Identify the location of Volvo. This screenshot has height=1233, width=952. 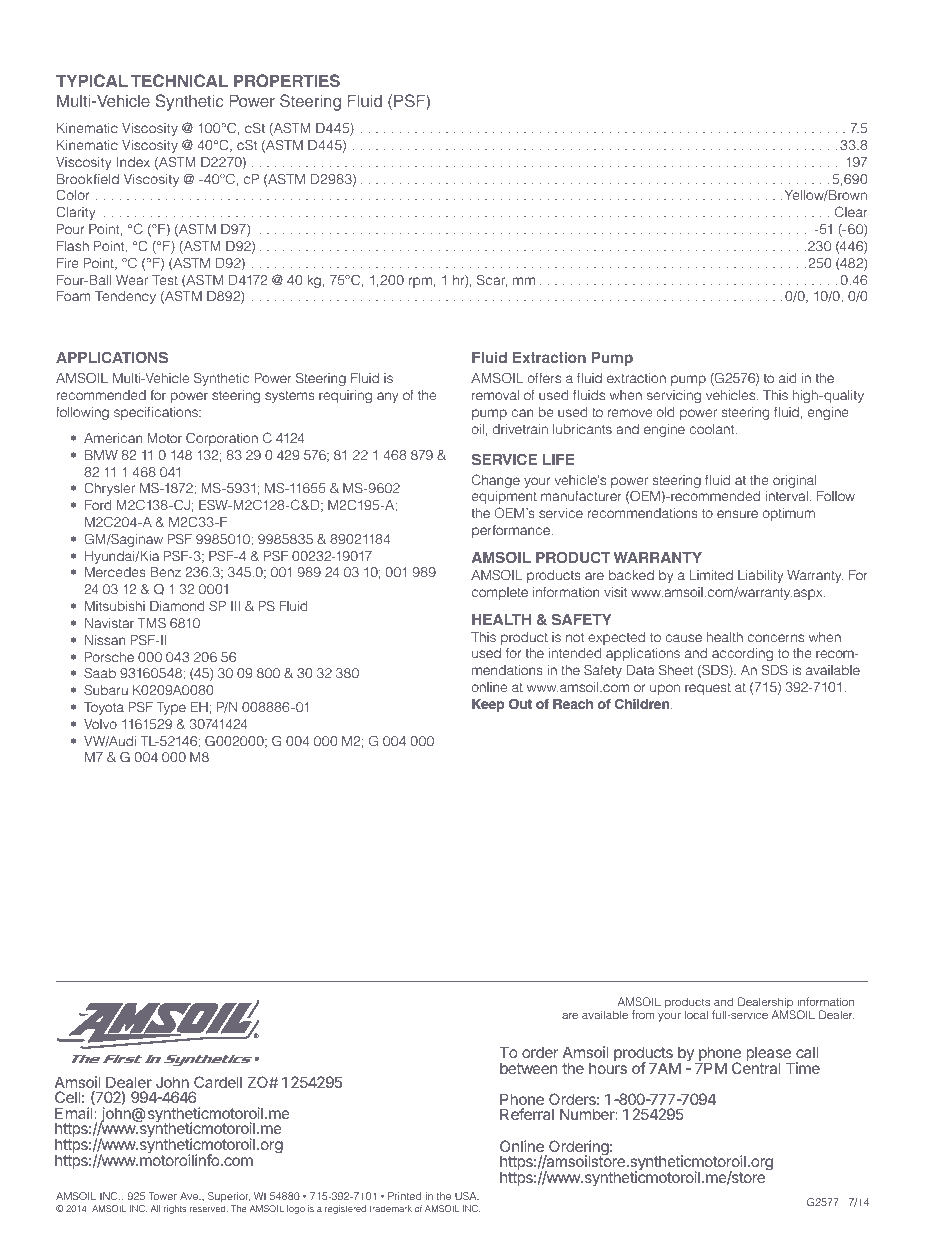
(100, 724).
